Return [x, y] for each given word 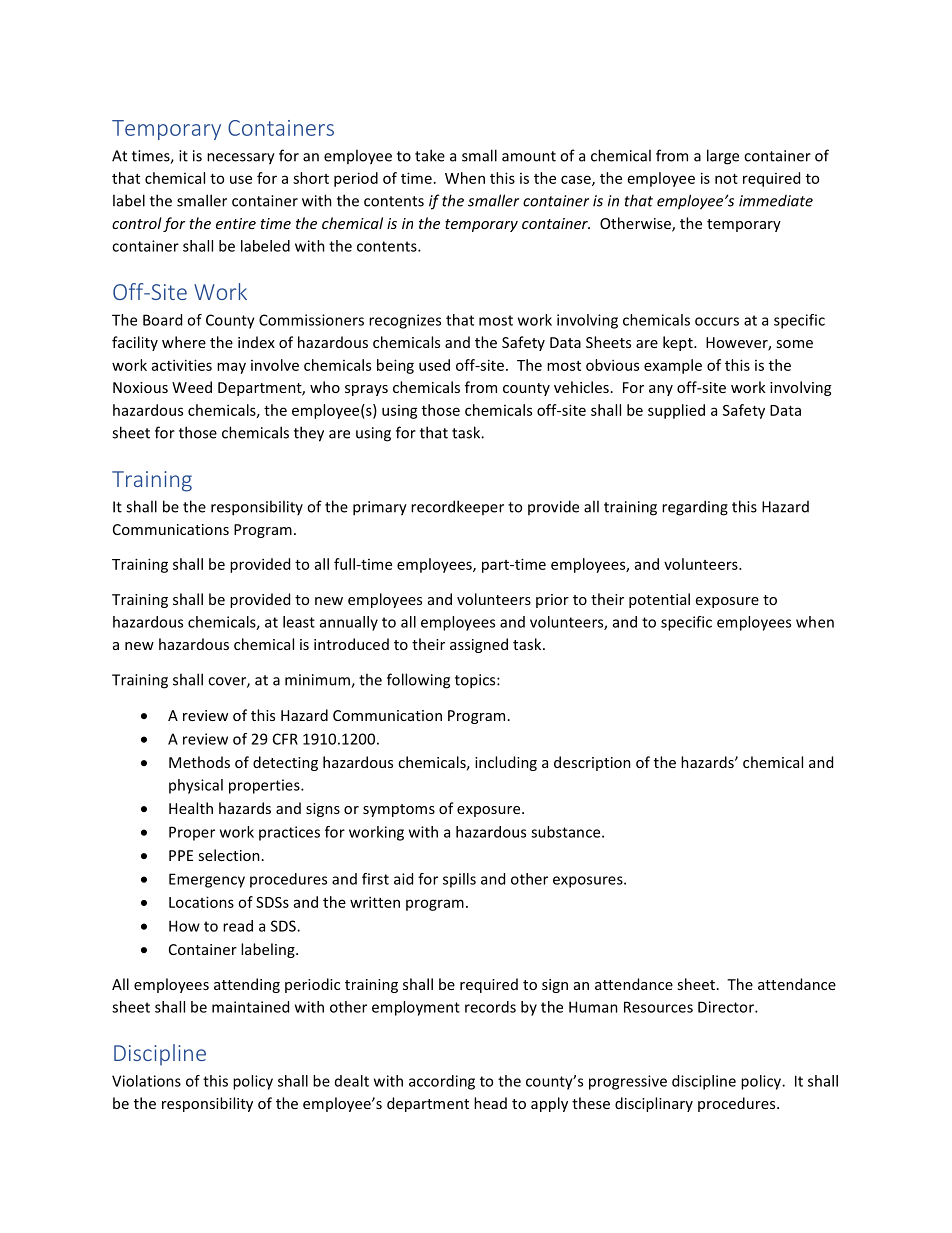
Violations [146, 1081]
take [430, 155]
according [442, 1082]
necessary [241, 159]
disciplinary [654, 1104]
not [726, 179]
